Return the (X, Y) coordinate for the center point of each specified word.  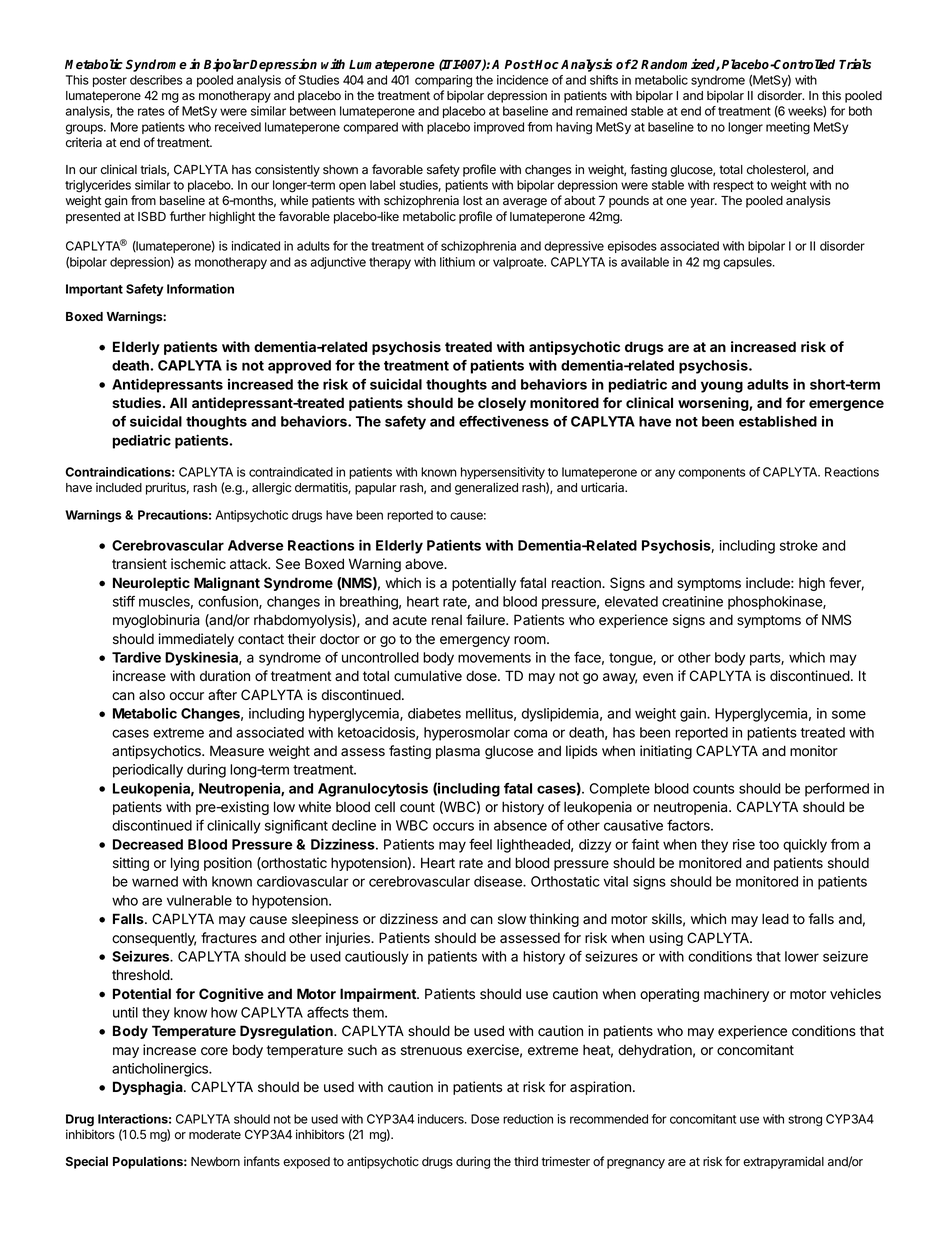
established (778, 421)
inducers (442, 1119)
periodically (148, 771)
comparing (443, 81)
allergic (271, 488)
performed (837, 790)
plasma (458, 752)
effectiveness (504, 421)
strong (805, 1121)
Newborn (215, 1161)
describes (156, 80)
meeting (788, 128)
